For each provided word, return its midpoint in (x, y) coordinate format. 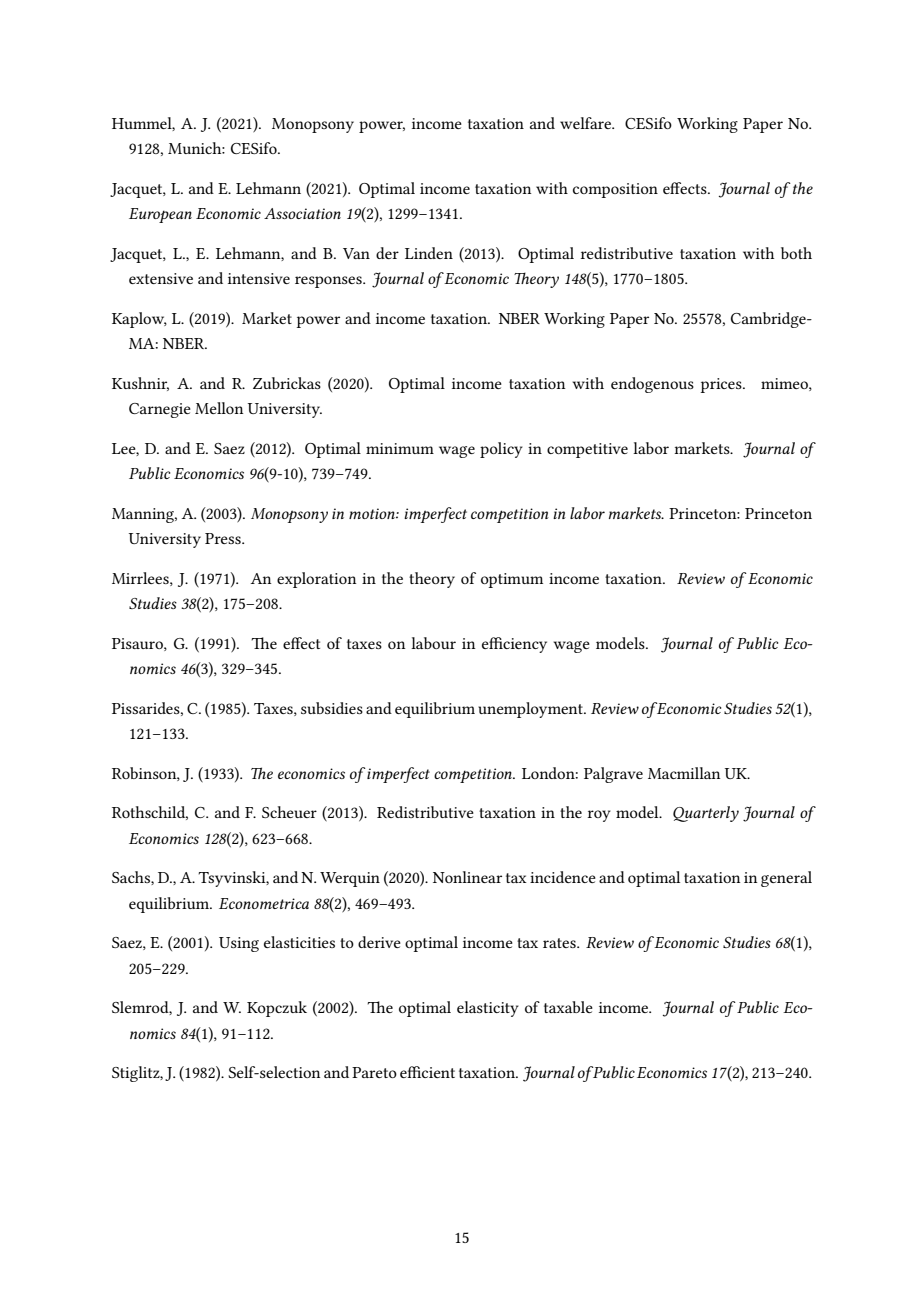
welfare (586, 123)
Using (239, 944)
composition (615, 190)
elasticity (488, 1009)
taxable (568, 1007)
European (160, 215)
